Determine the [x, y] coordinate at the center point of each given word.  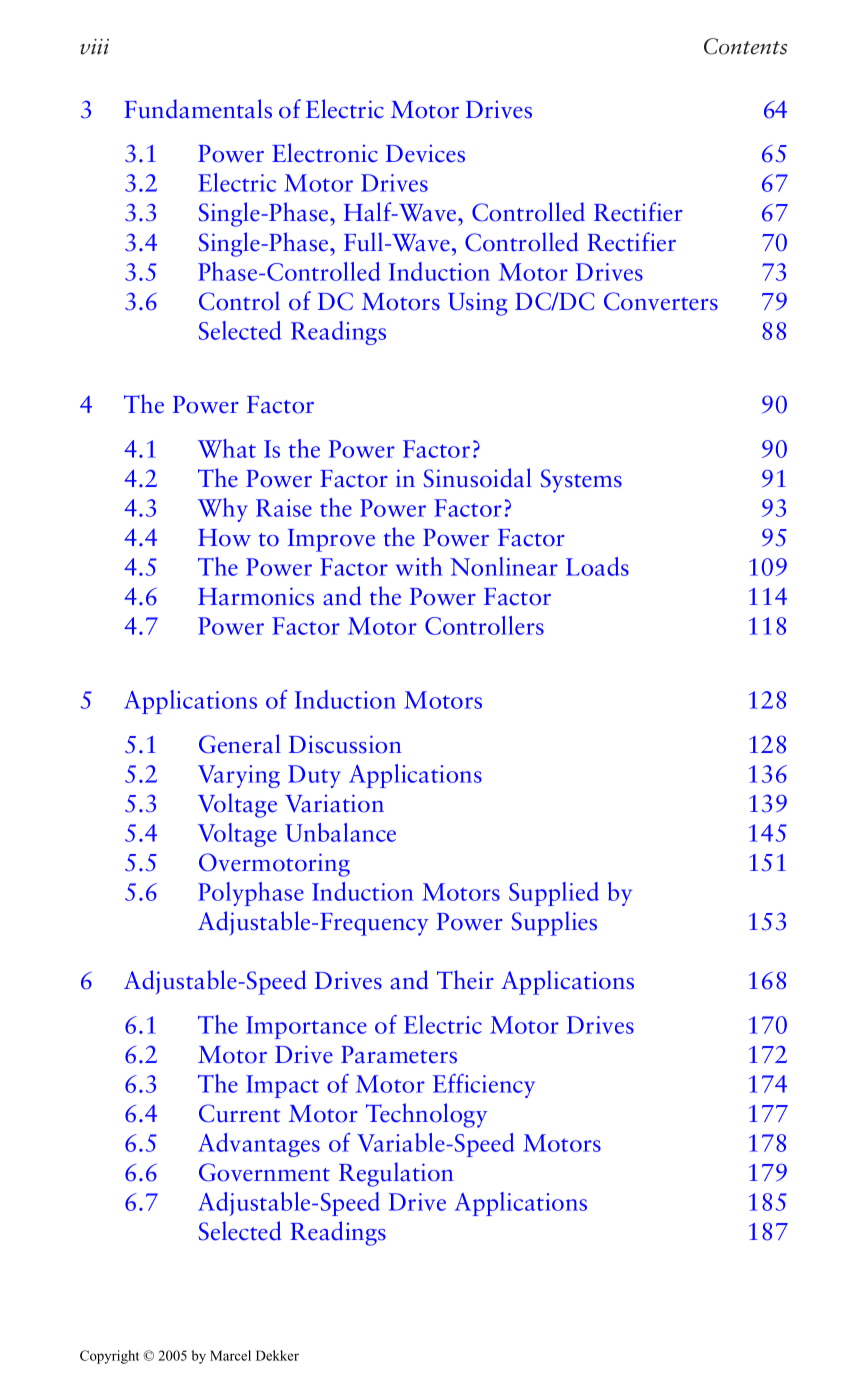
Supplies [554, 923]
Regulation [396, 1174]
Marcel [230, 1355]
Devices [425, 153]
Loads [597, 566]
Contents [745, 46]
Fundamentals [198, 109]
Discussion [345, 744]
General [240, 744]
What [226, 448]
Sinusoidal [477, 478]
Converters [661, 301]
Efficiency [484, 1086]
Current [239, 1113]
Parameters [399, 1055]
